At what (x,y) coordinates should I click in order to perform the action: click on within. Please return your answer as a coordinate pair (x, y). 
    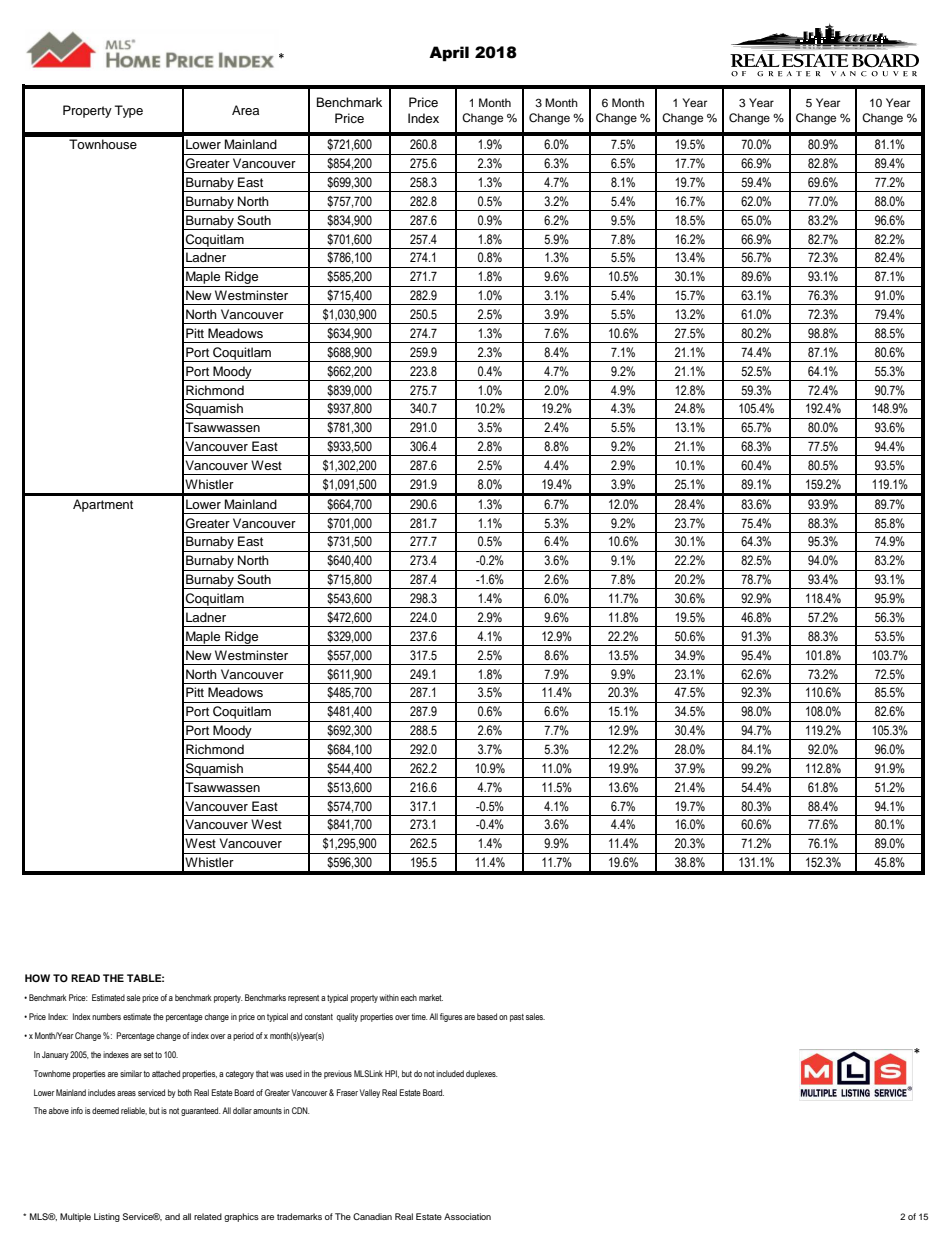
    Looking at the image, I should click on (389, 997).
